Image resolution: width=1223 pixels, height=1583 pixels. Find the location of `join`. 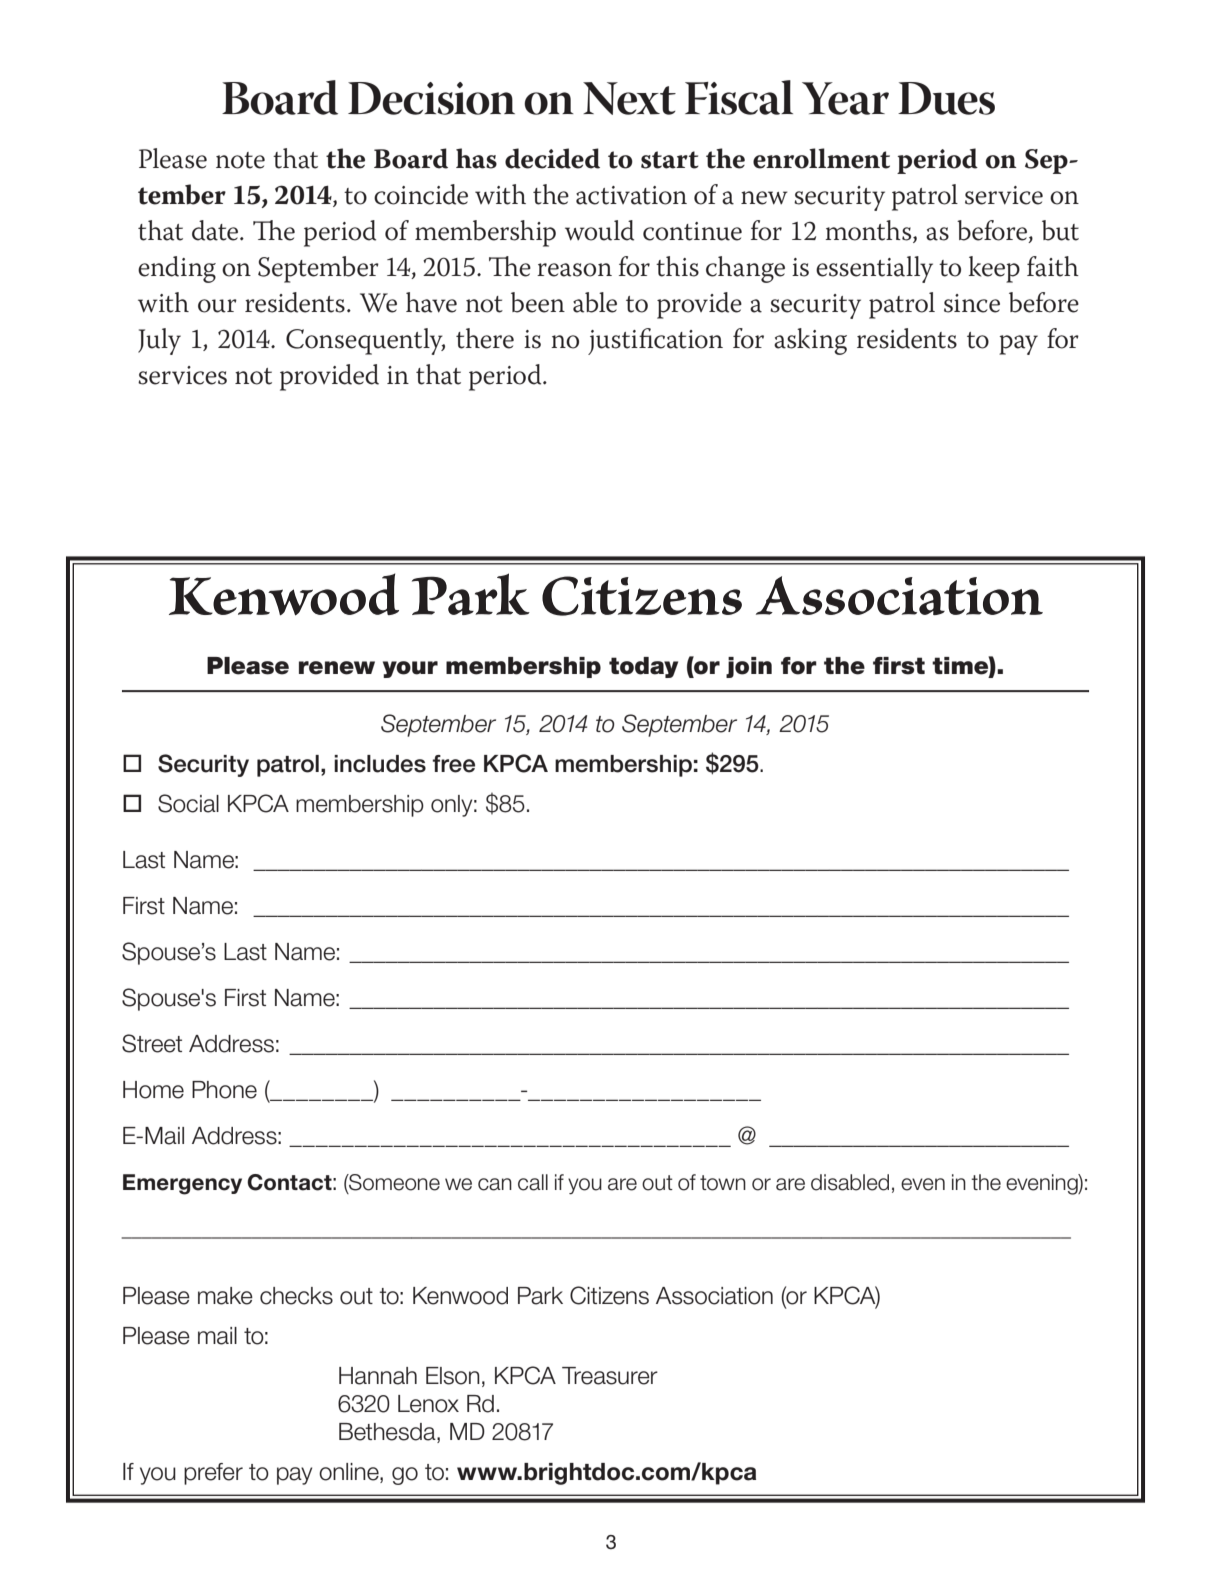

join is located at coordinates (749, 667).
